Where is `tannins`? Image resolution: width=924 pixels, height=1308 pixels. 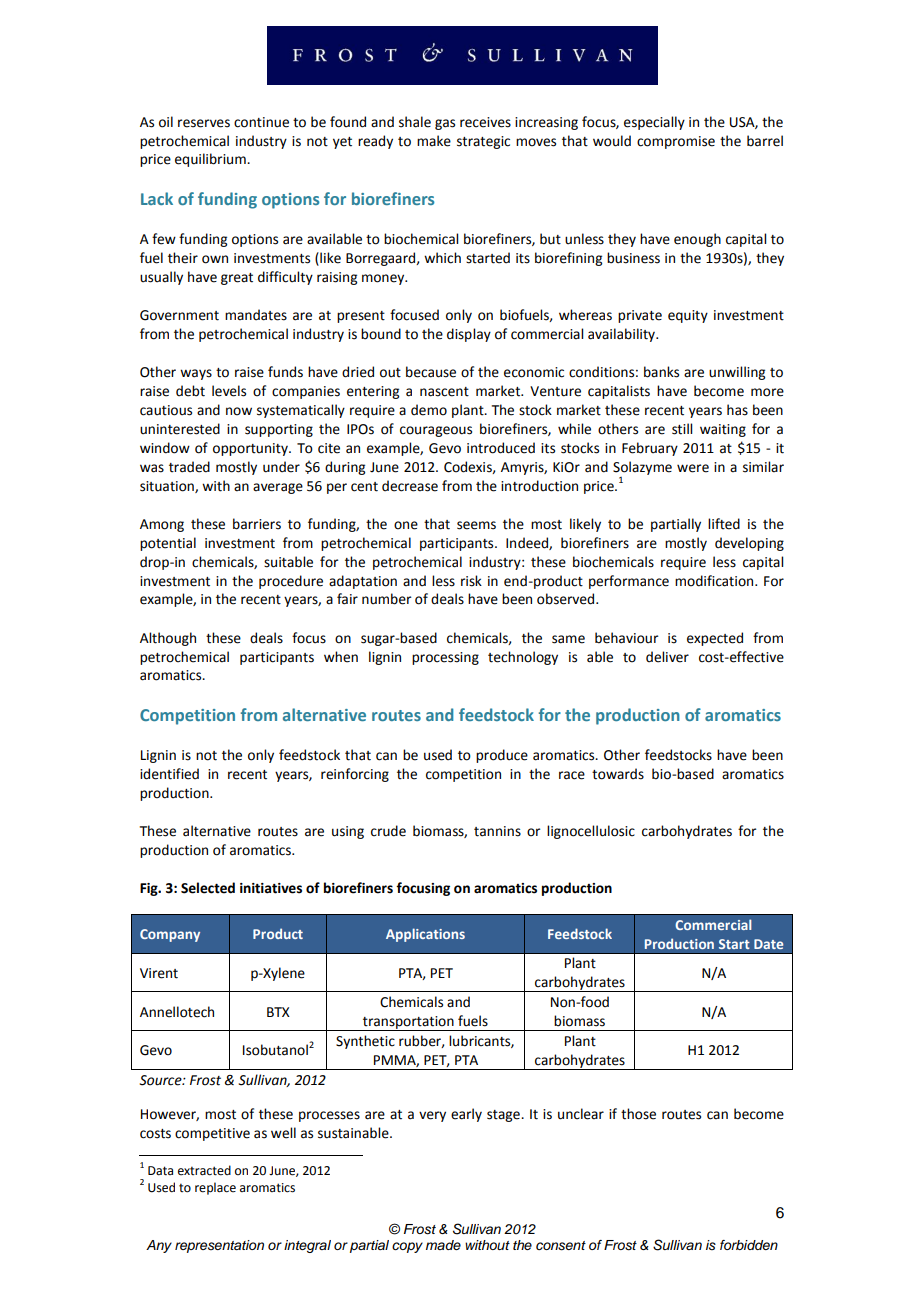
tannins is located at coordinates (497, 831).
